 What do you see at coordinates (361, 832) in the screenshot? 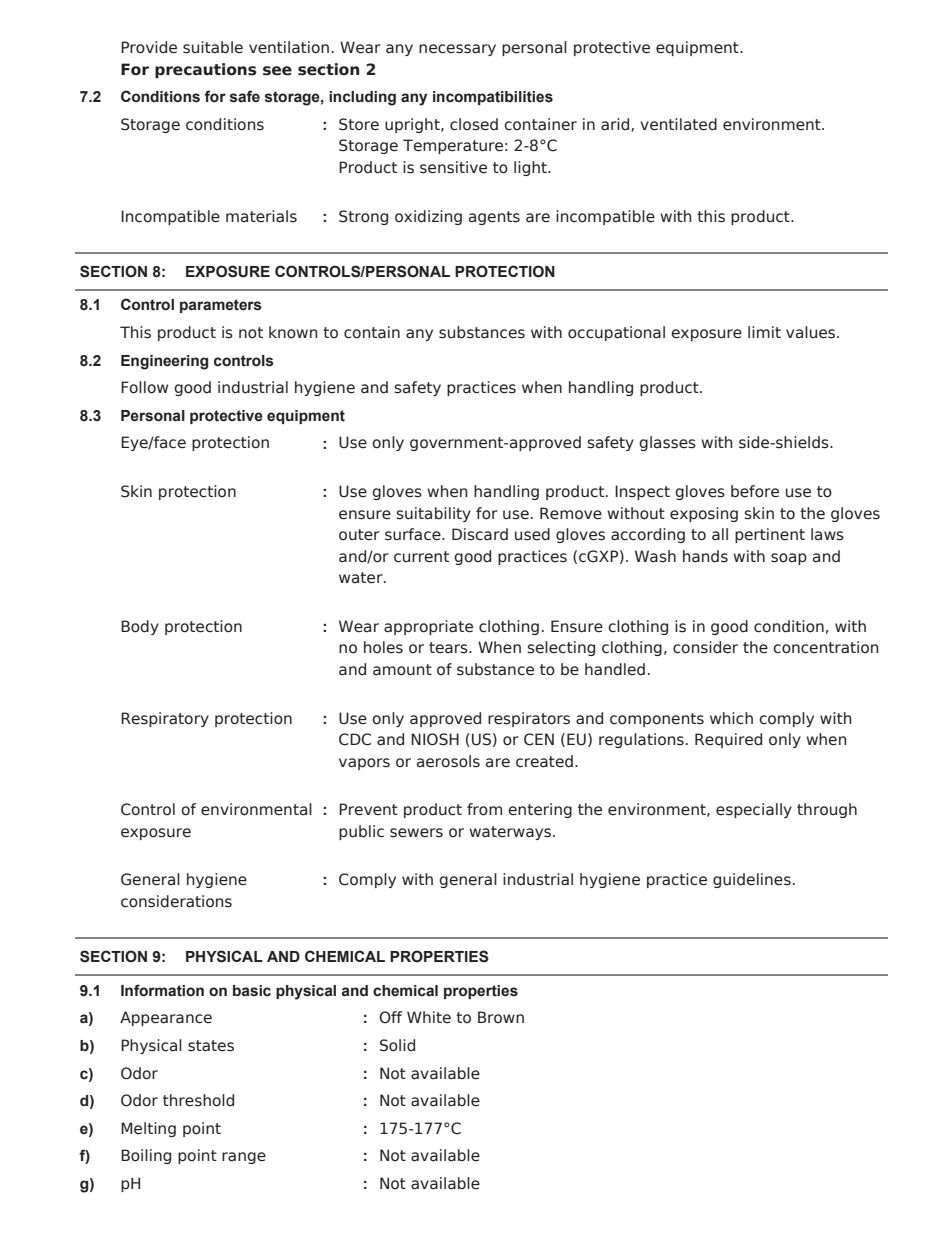
I see `public` at bounding box center [361, 832].
